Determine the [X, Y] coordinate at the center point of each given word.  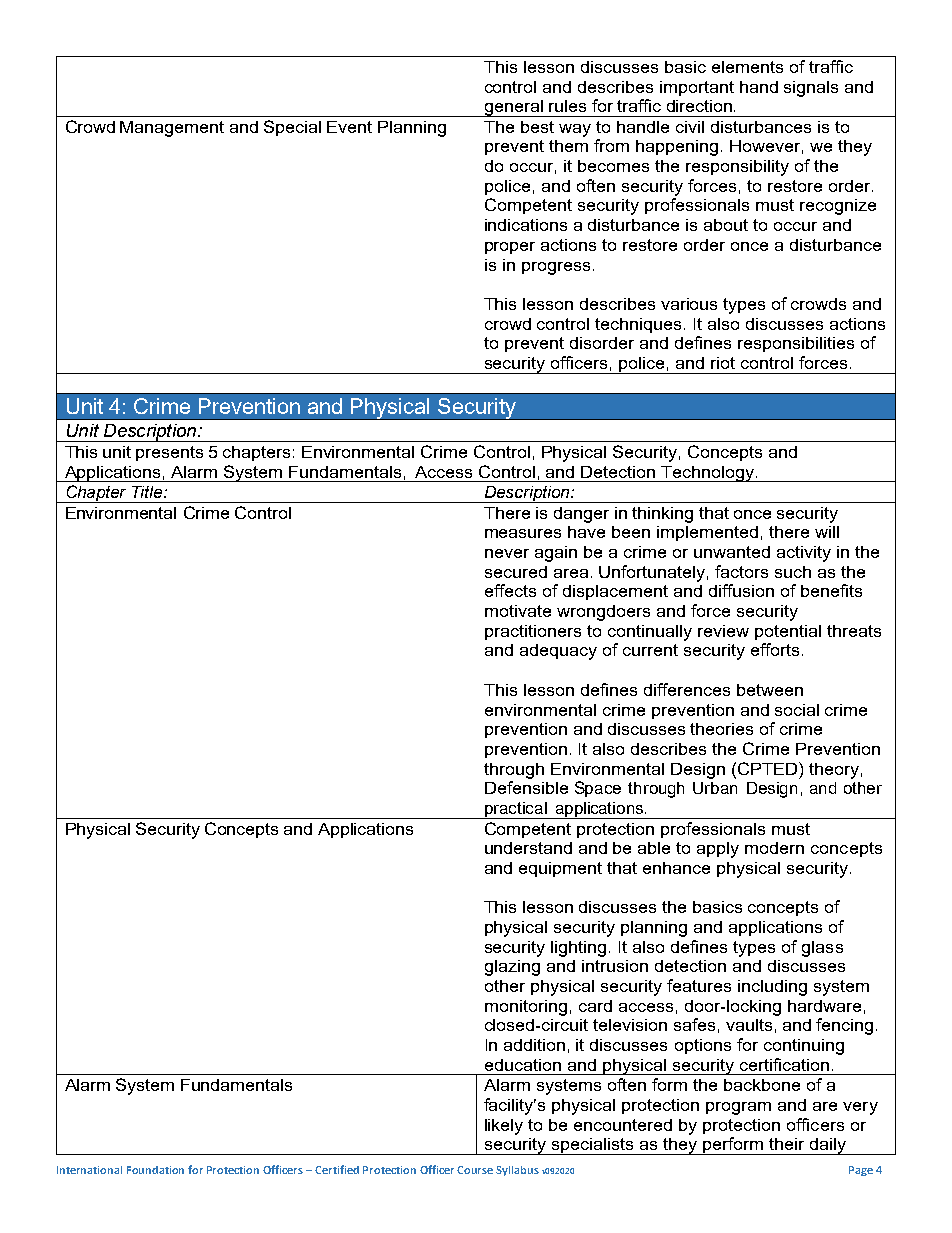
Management [172, 129]
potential [788, 632]
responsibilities [796, 344]
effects [510, 590]
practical [516, 810]
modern [774, 848]
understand [528, 848]
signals [811, 89]
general [514, 108]
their [786, 1144]
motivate [518, 611]
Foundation [155, 1170]
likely [504, 1127]
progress [556, 268]
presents [169, 453]
